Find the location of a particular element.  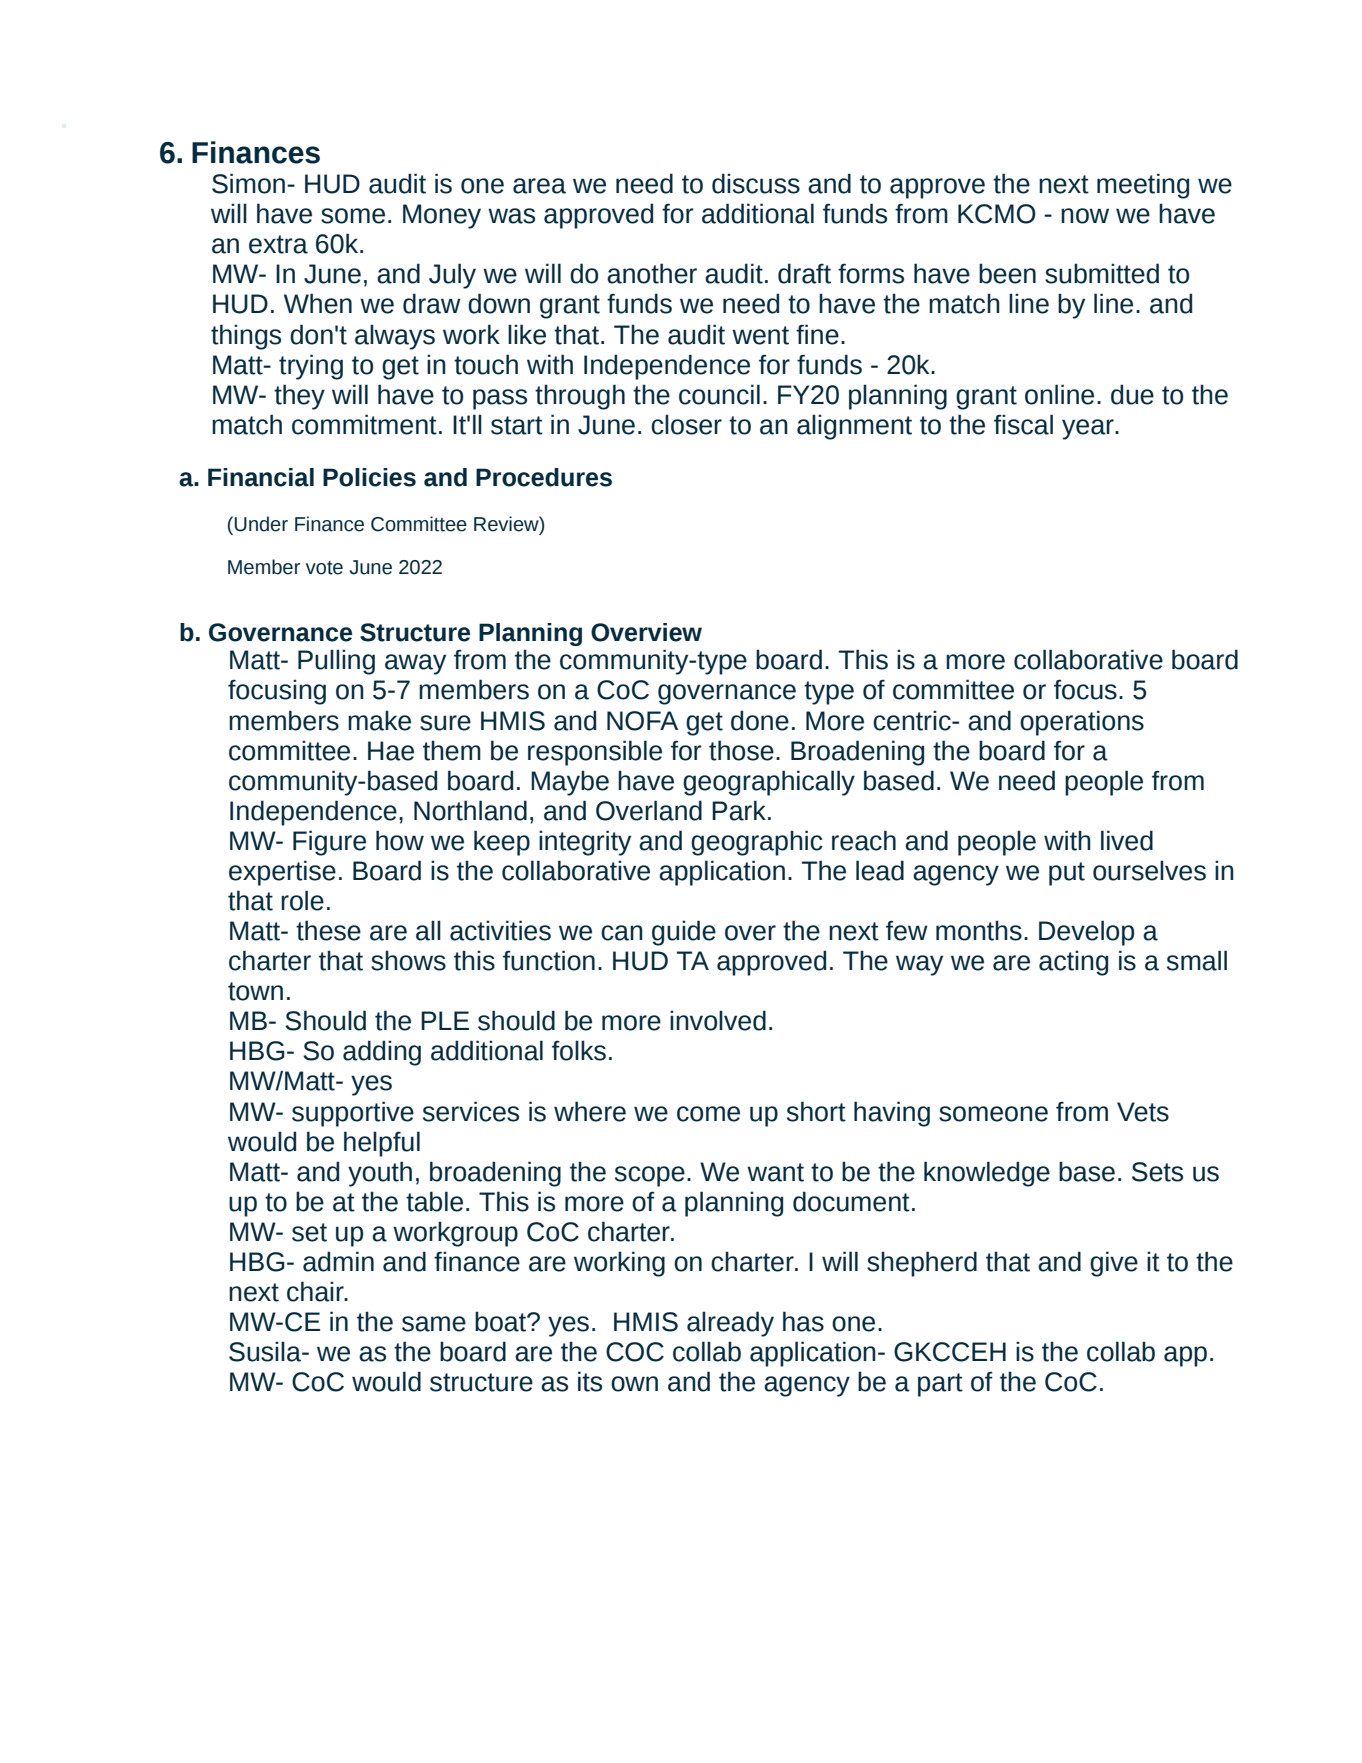

same is located at coordinates (434, 1324).
